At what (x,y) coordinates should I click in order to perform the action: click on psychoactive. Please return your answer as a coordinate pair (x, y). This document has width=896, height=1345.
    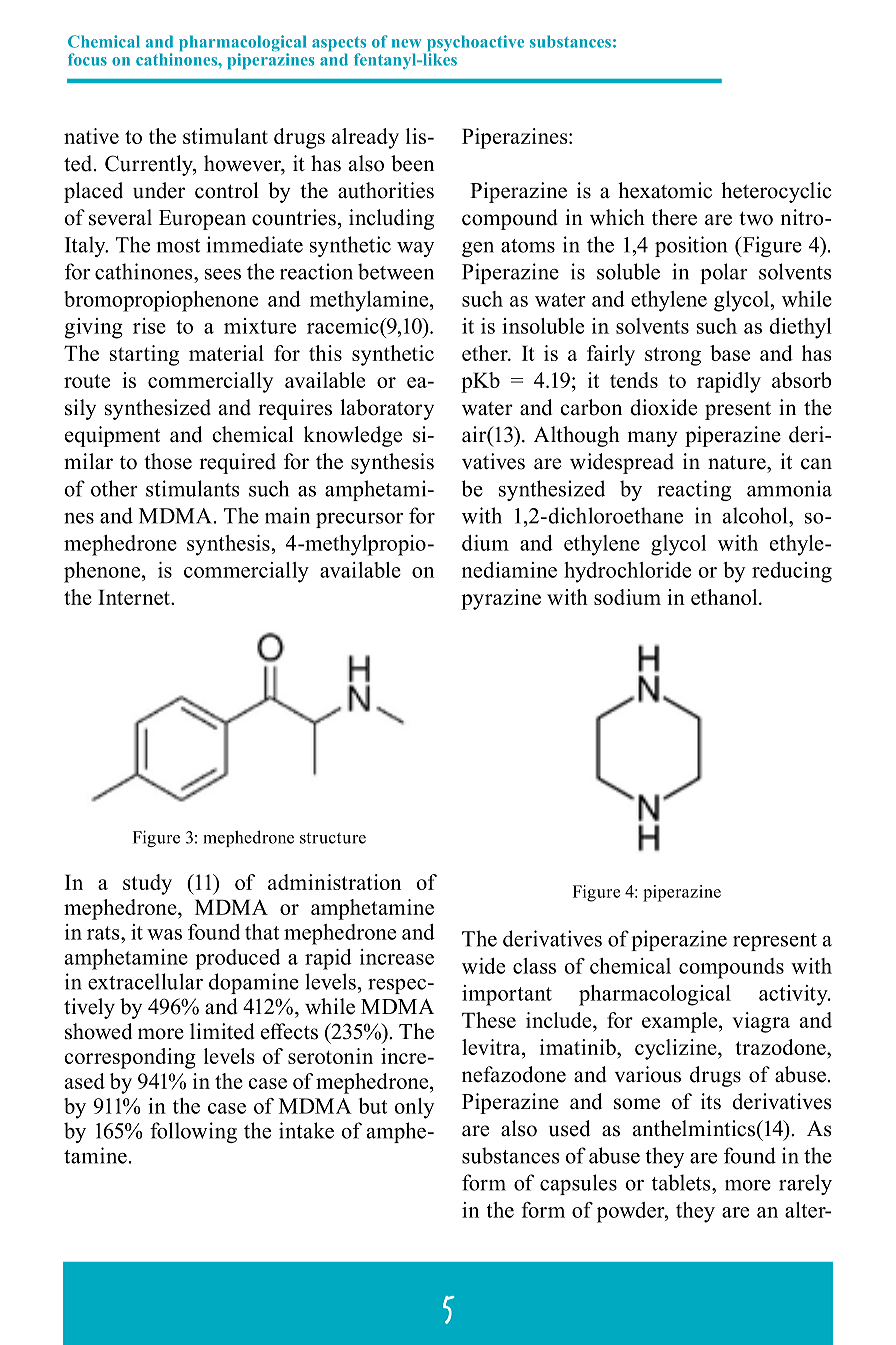
    Looking at the image, I should click on (474, 44).
